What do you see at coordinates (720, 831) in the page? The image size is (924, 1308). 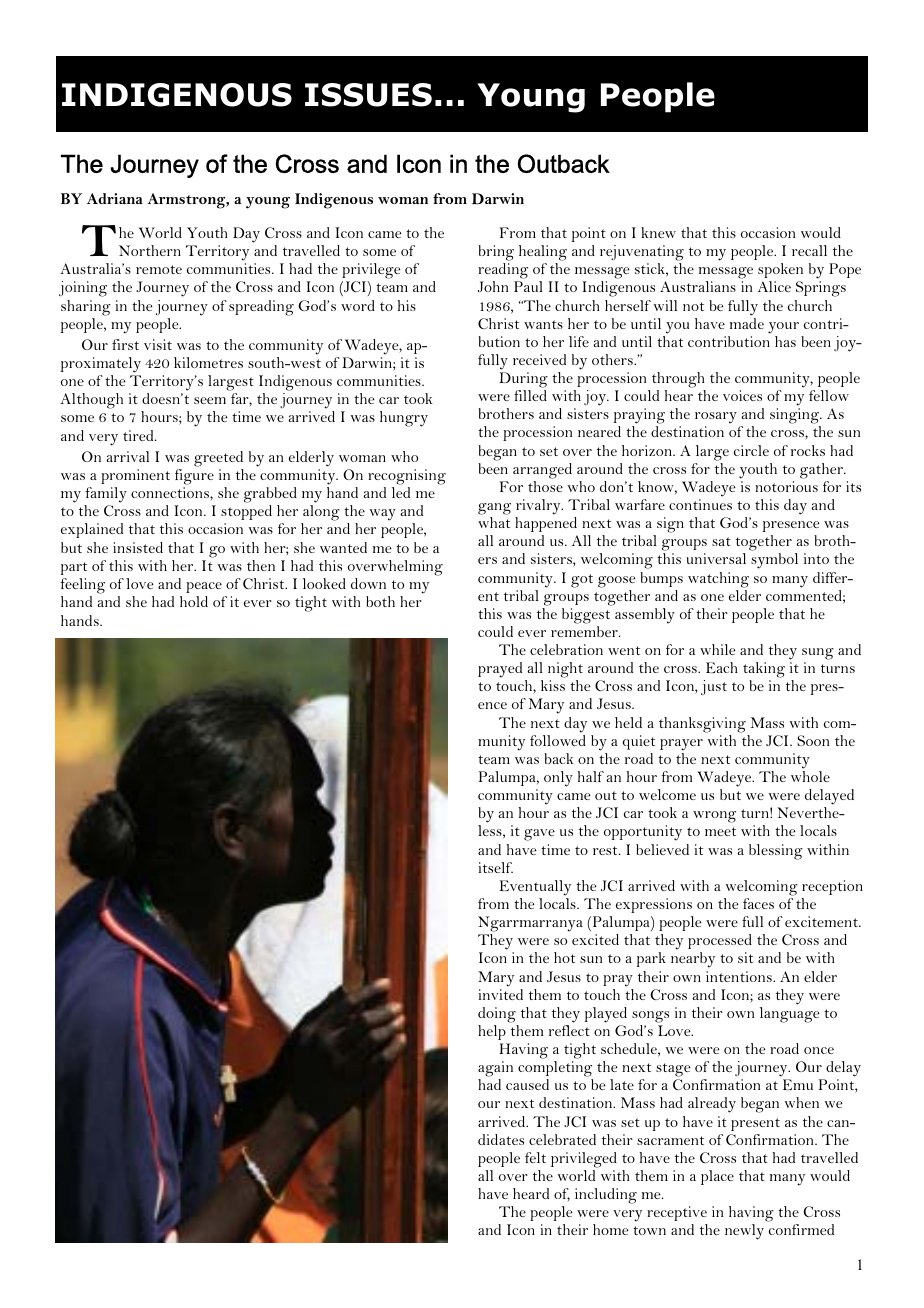 I see `meet` at bounding box center [720, 831].
